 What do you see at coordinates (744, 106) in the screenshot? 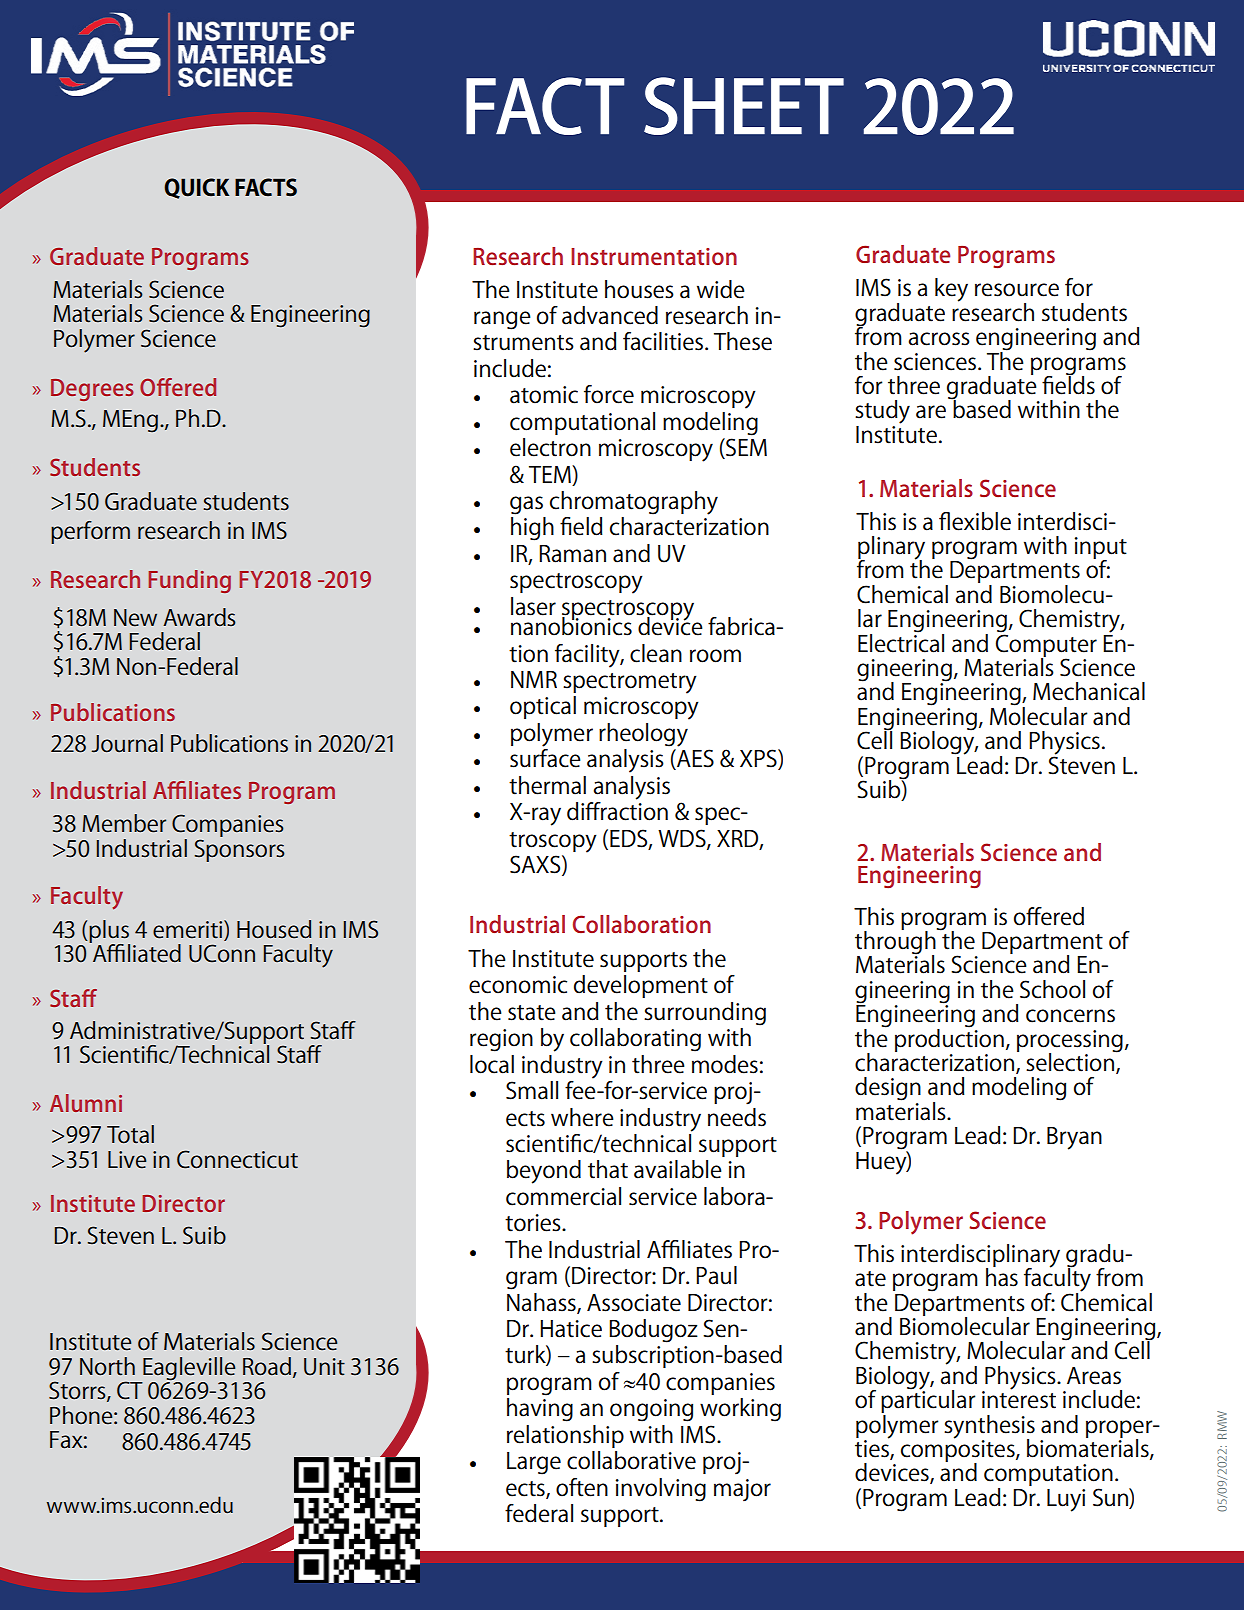
I see `Sheet` at bounding box center [744, 106].
